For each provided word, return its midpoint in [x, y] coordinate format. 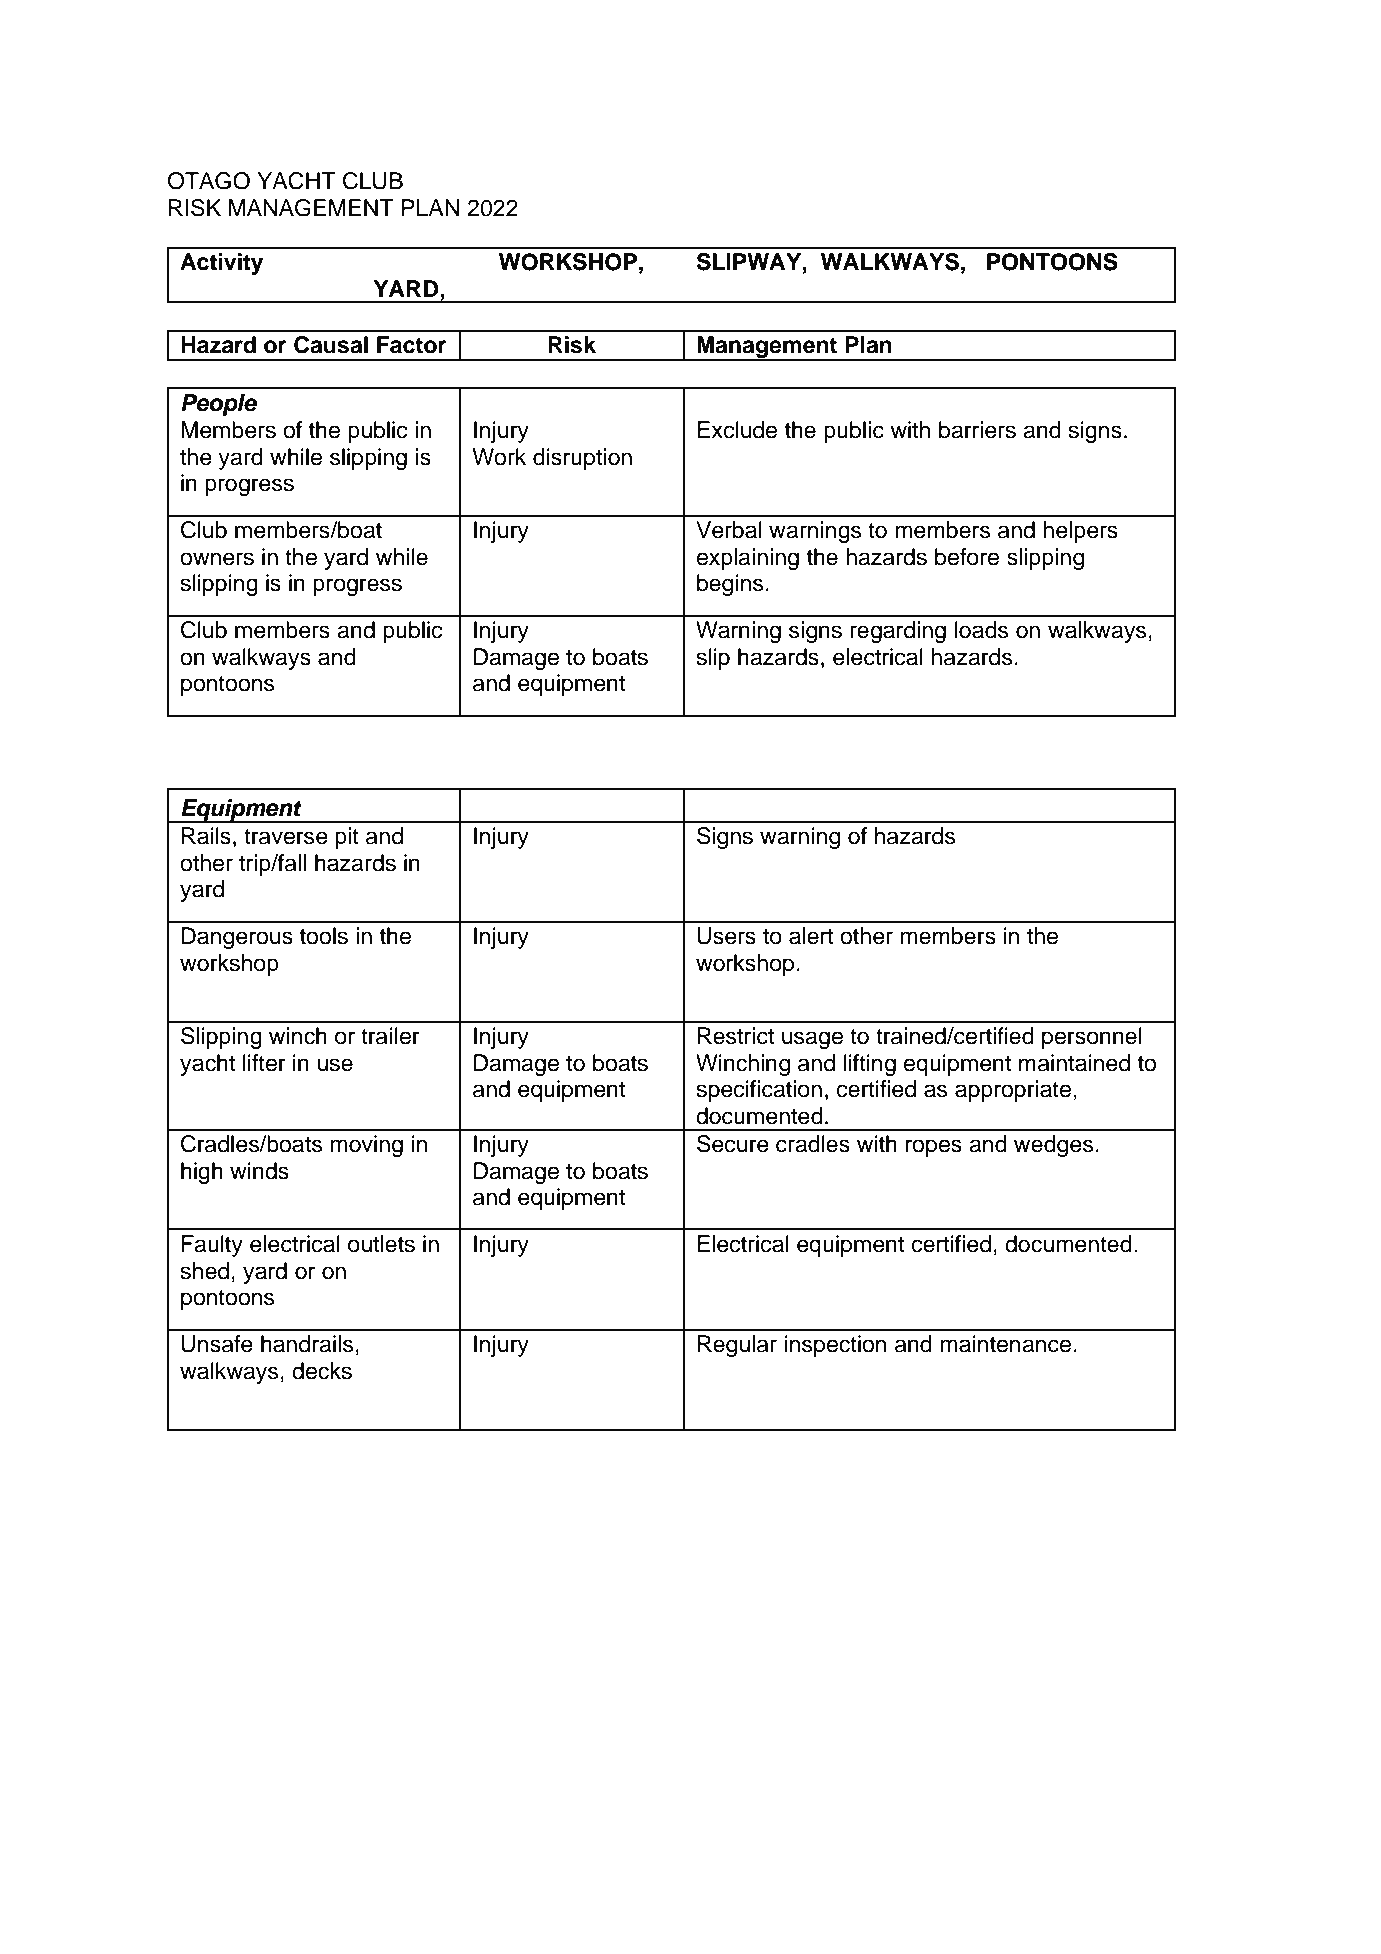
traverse [286, 837]
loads [981, 630]
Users [726, 936]
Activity [221, 264]
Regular [737, 1346]
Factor [412, 345]
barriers [977, 430]
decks [322, 1371]
